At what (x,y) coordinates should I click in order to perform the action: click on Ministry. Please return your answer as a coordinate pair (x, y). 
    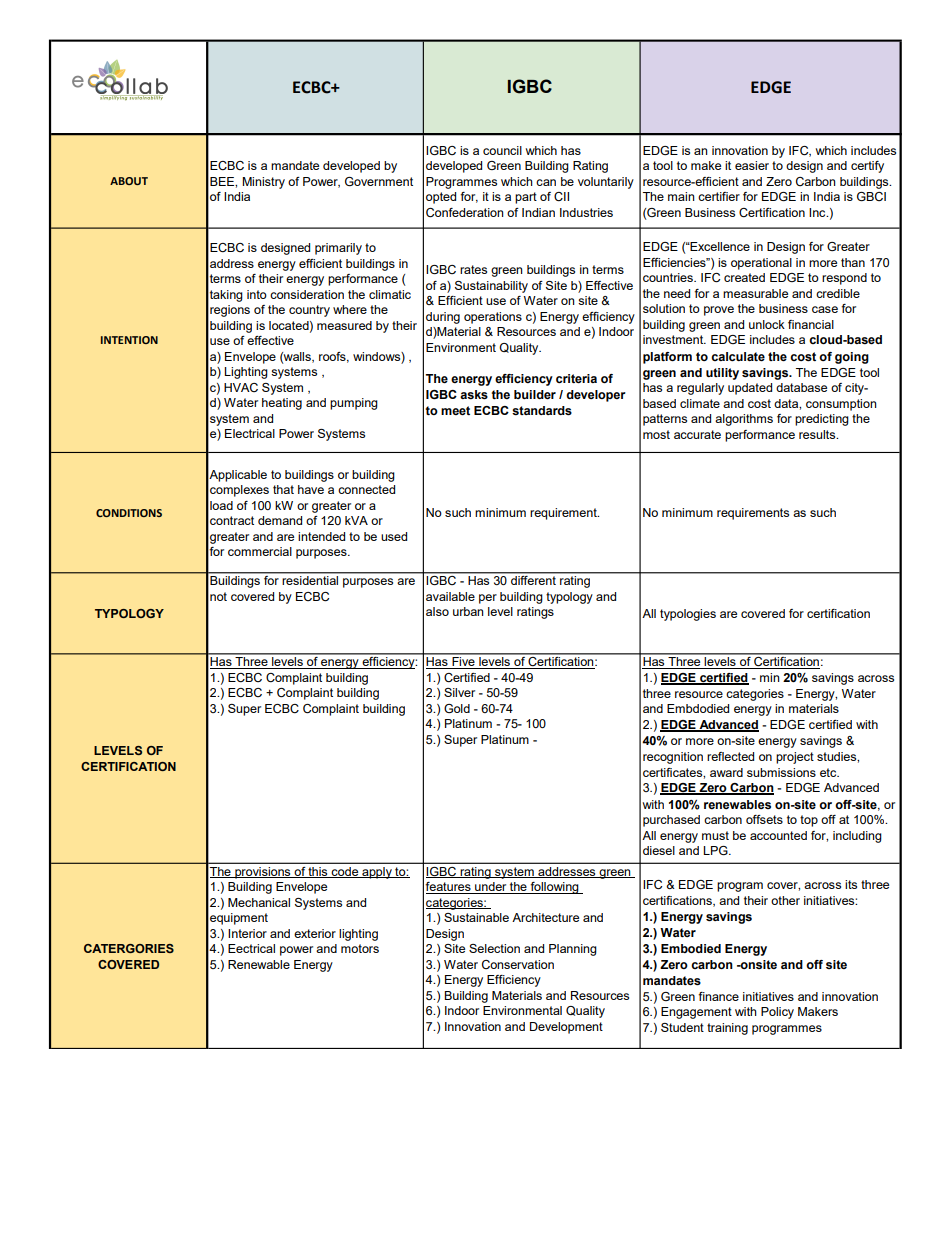
    Looking at the image, I should click on (263, 183).
